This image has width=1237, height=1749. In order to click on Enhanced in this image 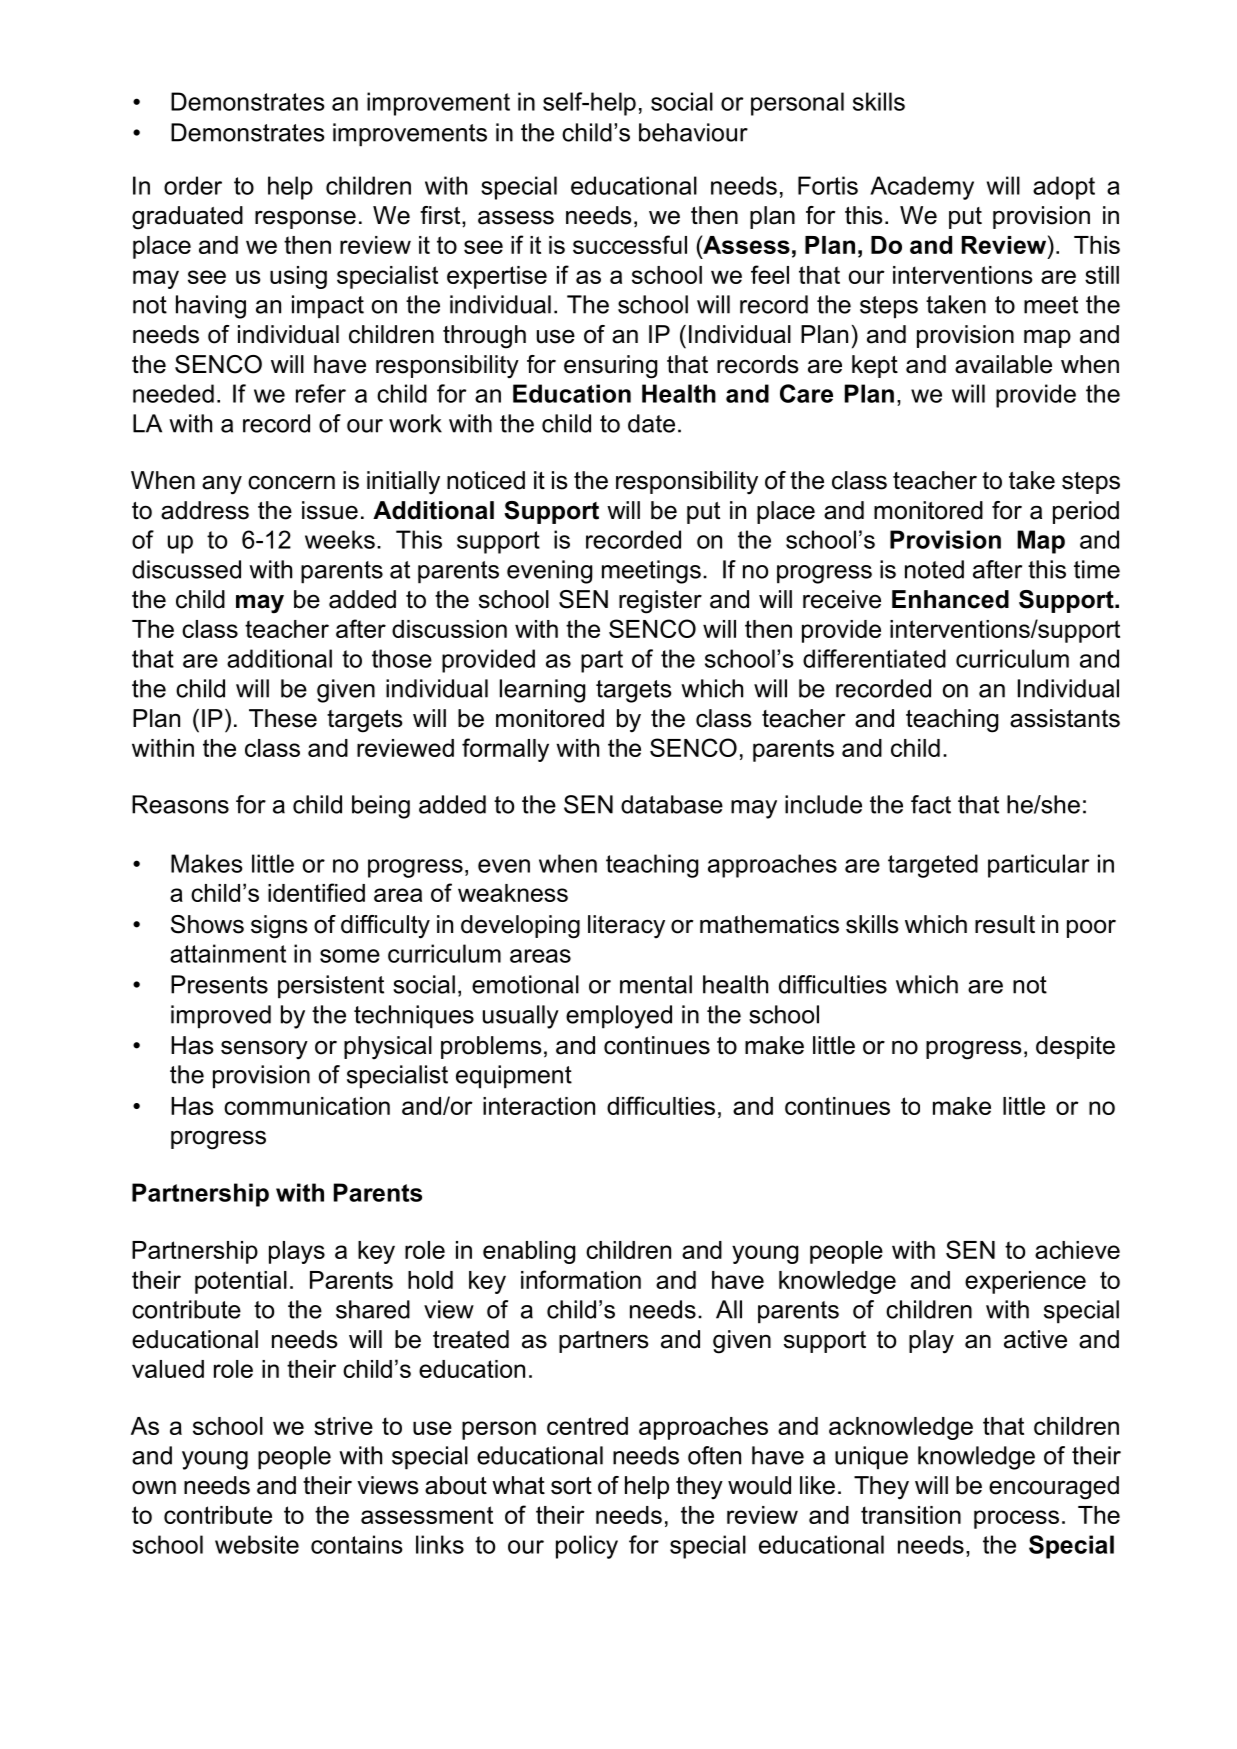, I will do `click(950, 599)`.
